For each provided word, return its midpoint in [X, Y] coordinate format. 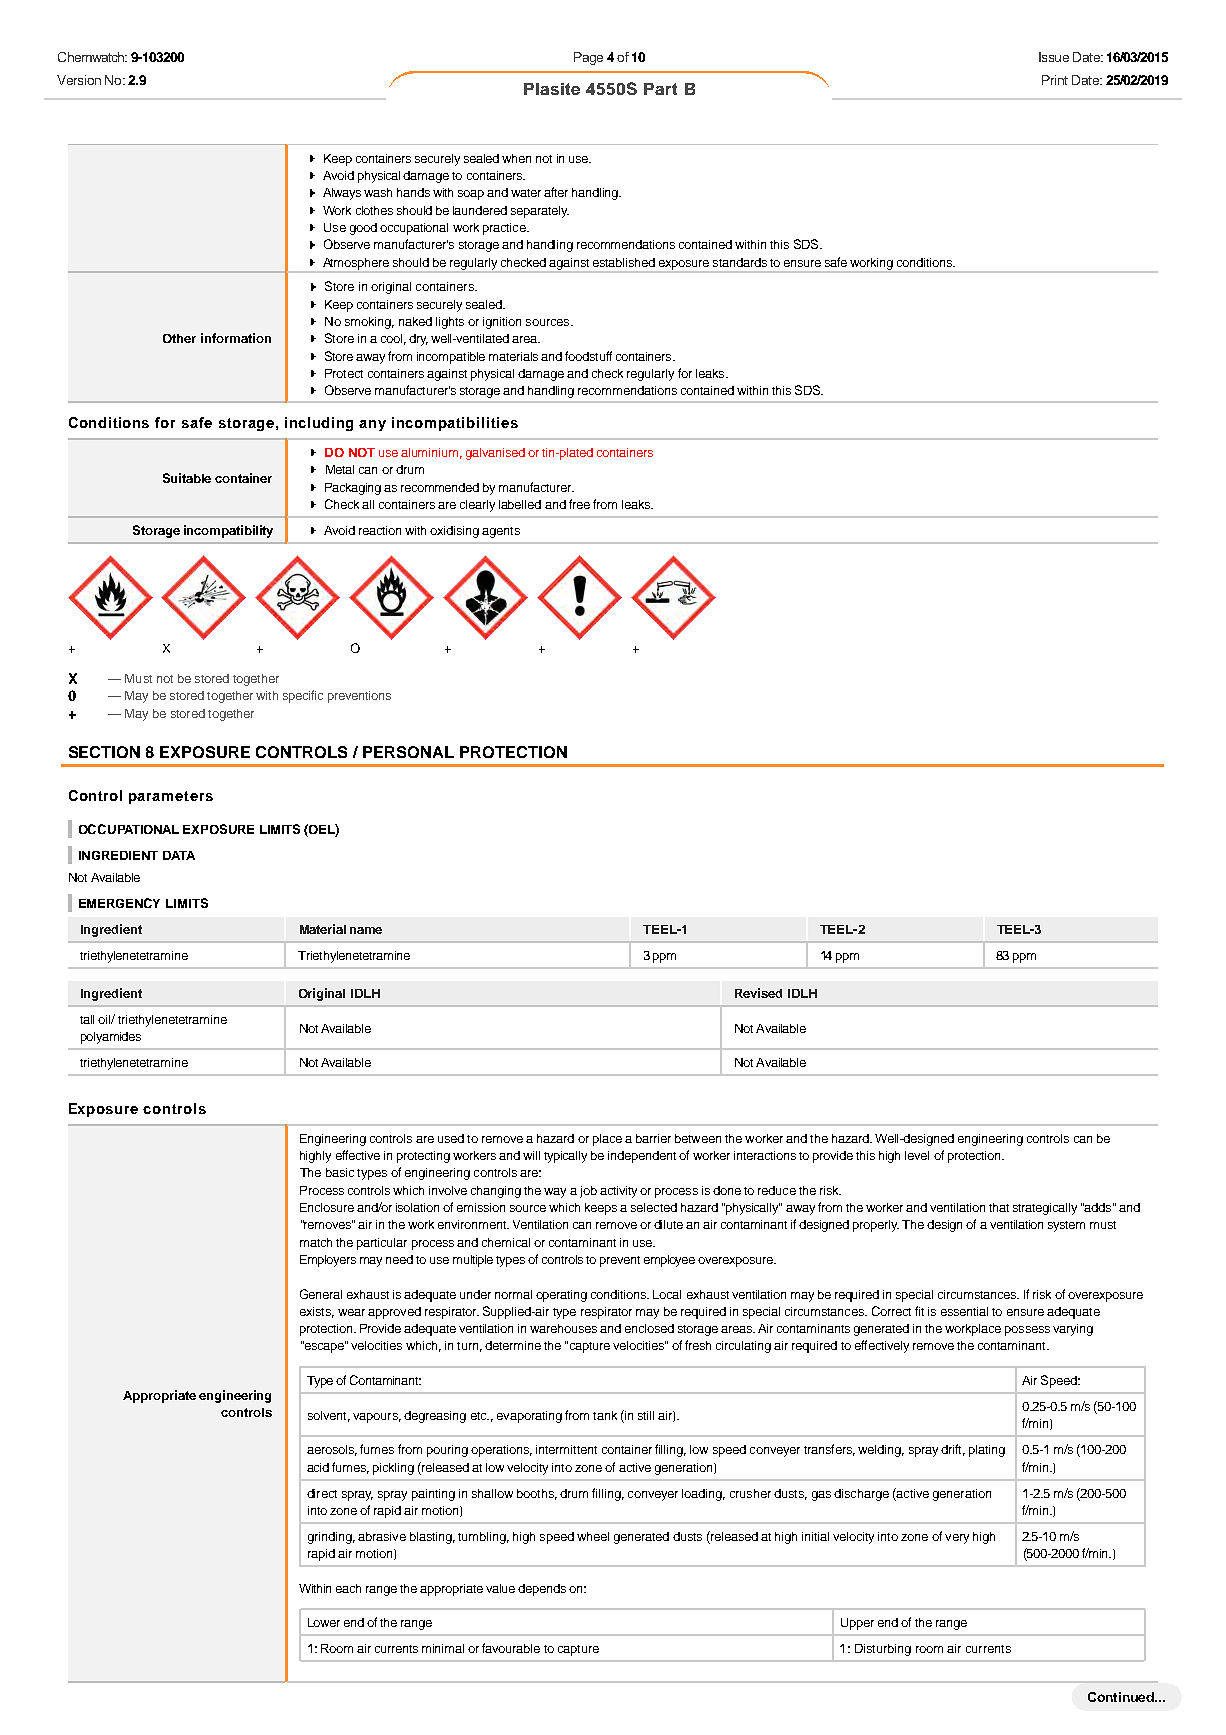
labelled [520, 504]
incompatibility [228, 531]
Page [588, 58]
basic [340, 1172]
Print [1055, 80]
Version [79, 80]
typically [565, 1157]
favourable [511, 1648]
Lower [324, 1622]
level [917, 1155]
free [579, 504]
